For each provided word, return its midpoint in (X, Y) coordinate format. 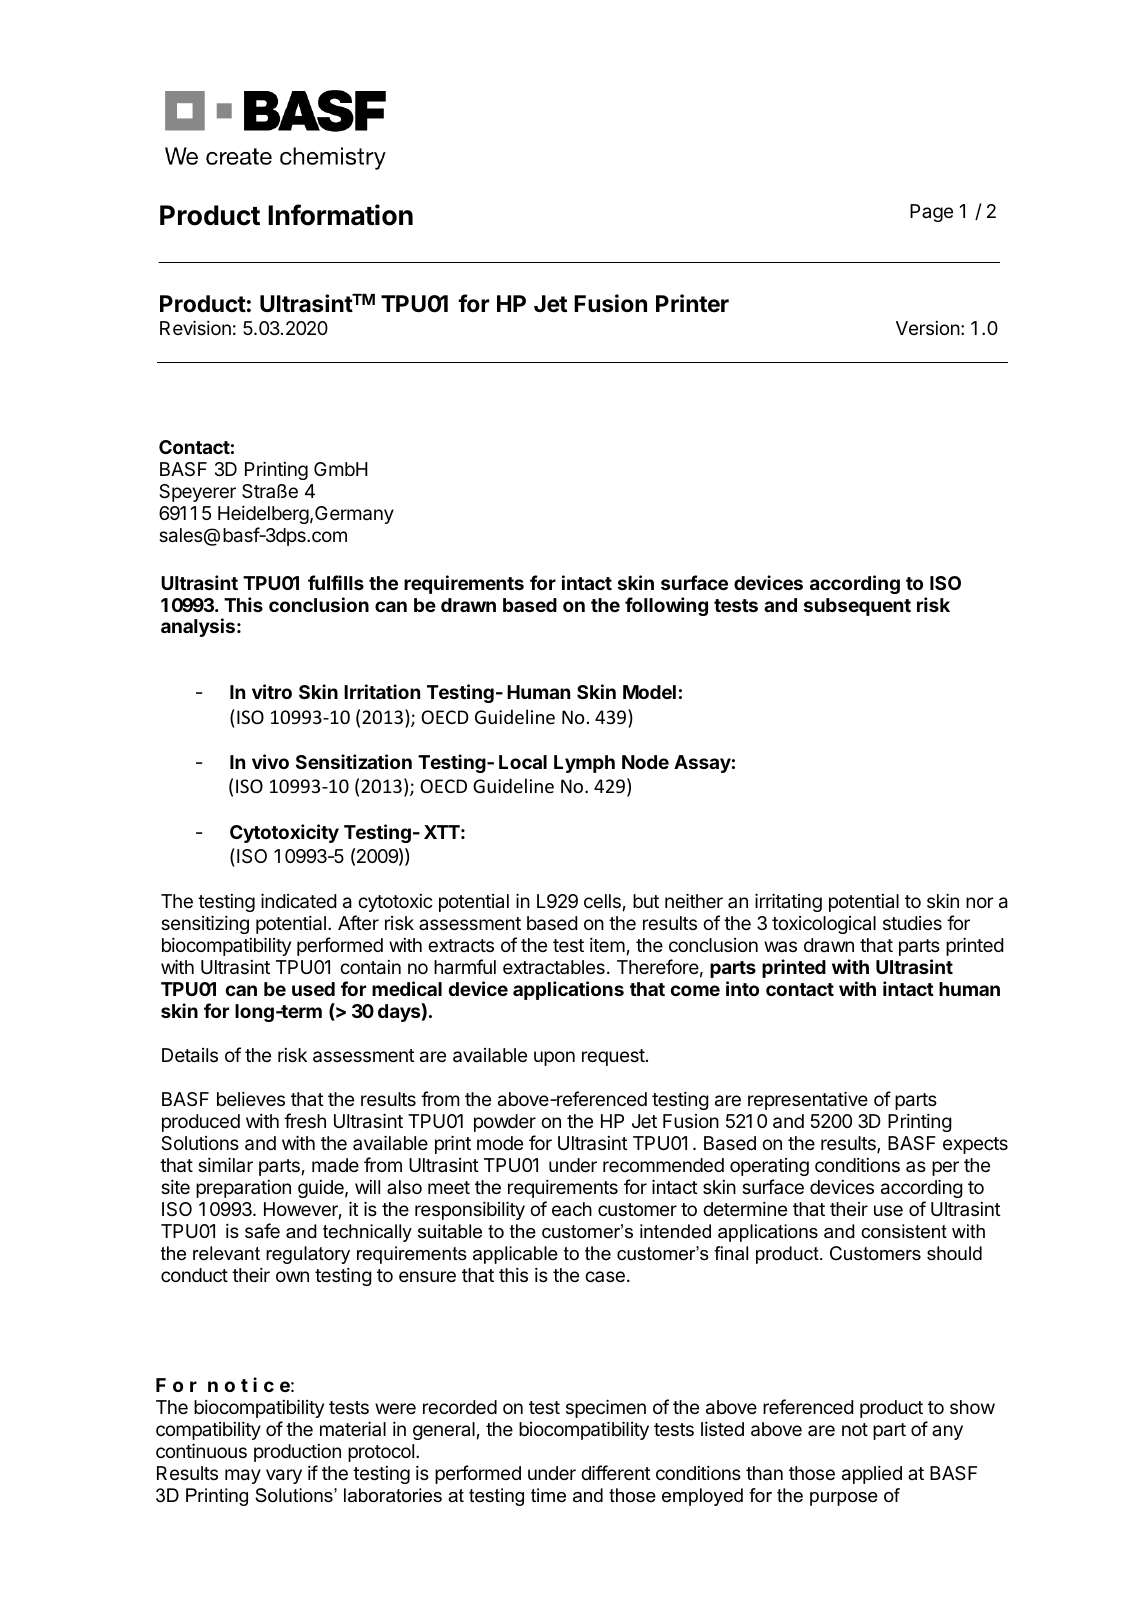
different (616, 1472)
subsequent (857, 607)
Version (928, 328)
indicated (298, 901)
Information (340, 215)
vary (284, 1476)
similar (225, 1164)
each (572, 1209)
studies (912, 923)
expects (975, 1145)
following (666, 606)
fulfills (336, 582)
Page (931, 213)
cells (602, 901)
